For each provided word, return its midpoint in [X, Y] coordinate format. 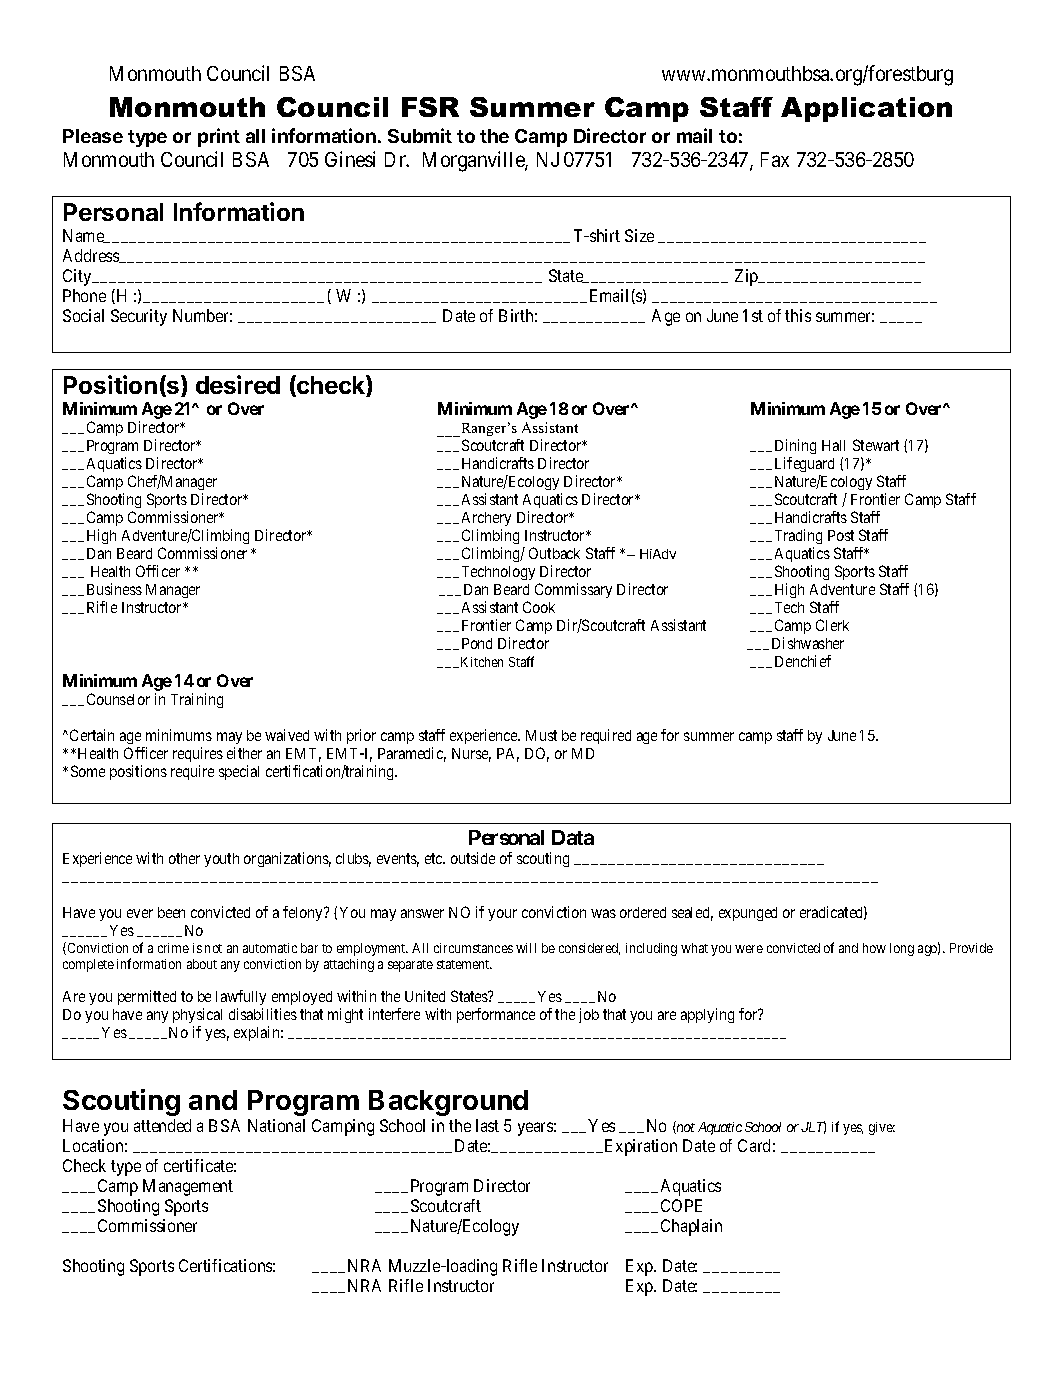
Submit [420, 135]
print [219, 137]
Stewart [876, 445]
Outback [554, 553]
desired [238, 384]
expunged [748, 914]
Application [866, 109]
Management [188, 1187]
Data [573, 837]
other [184, 858]
